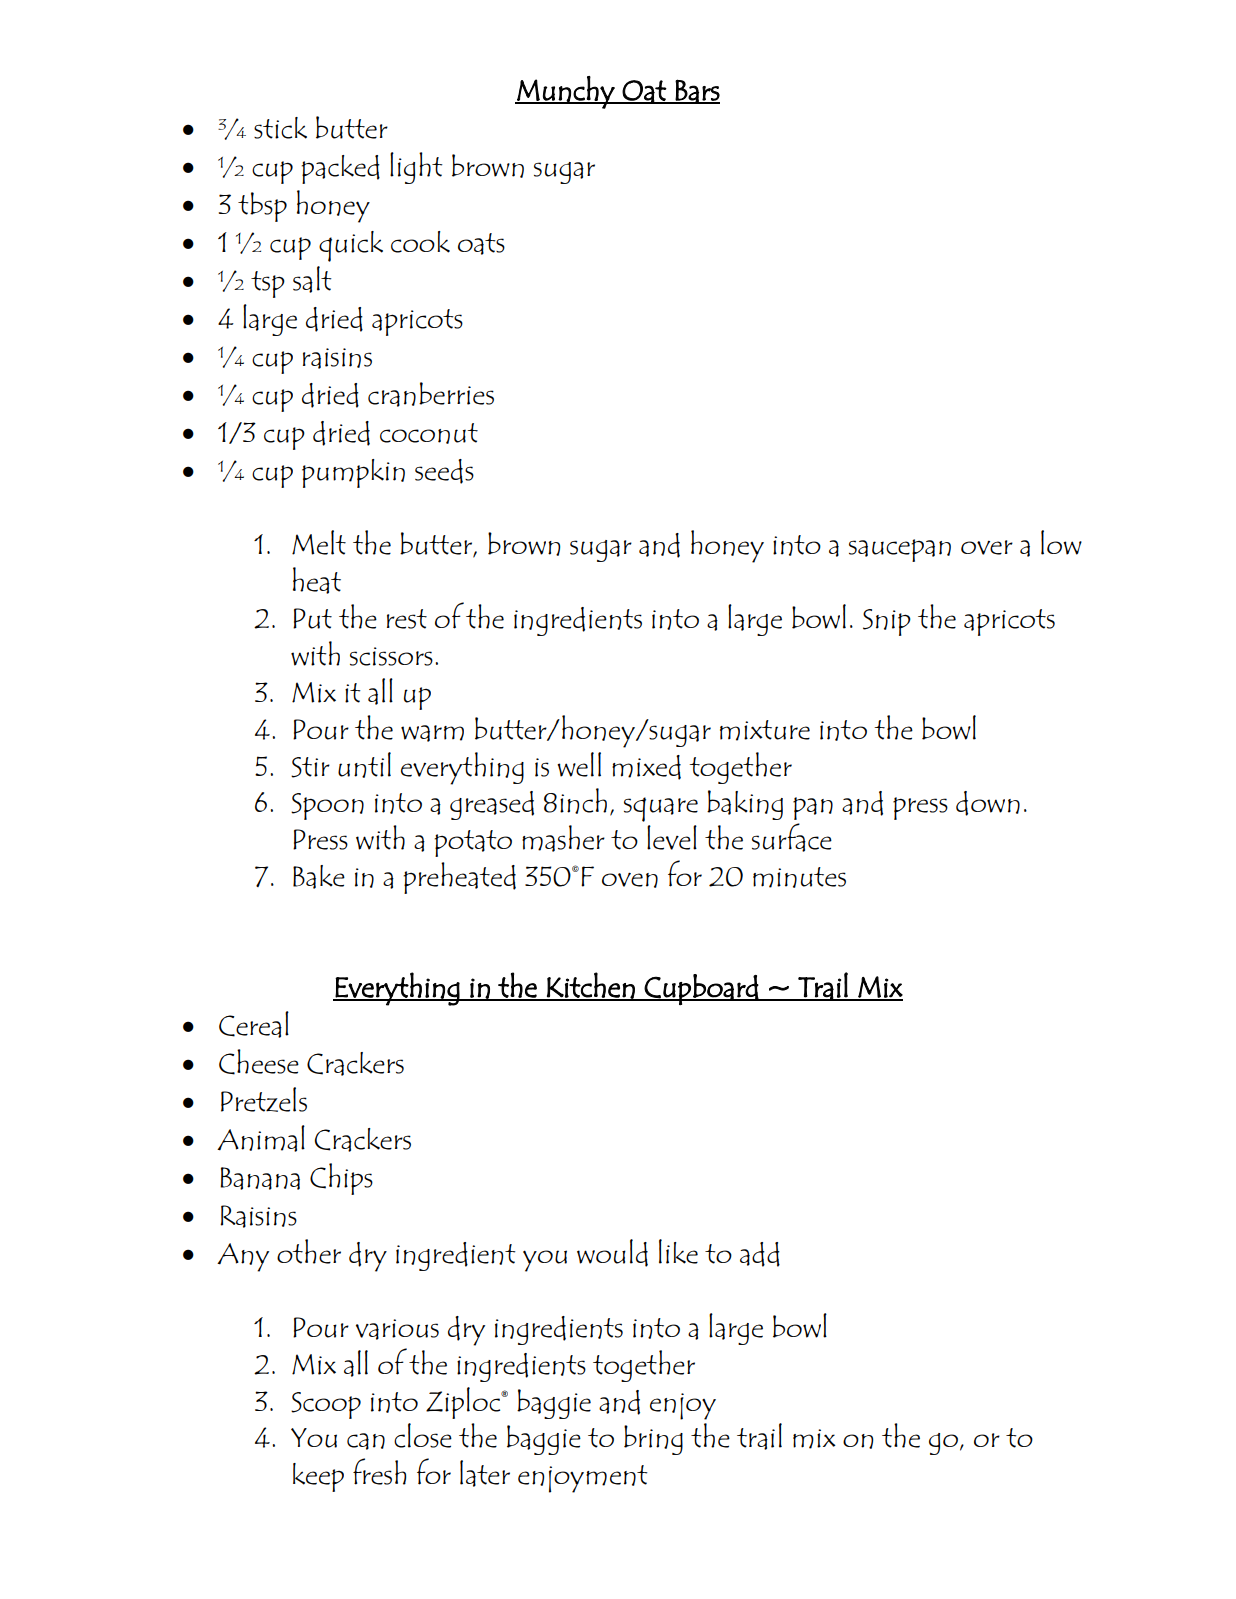  I want to click on down, so click(988, 803).
